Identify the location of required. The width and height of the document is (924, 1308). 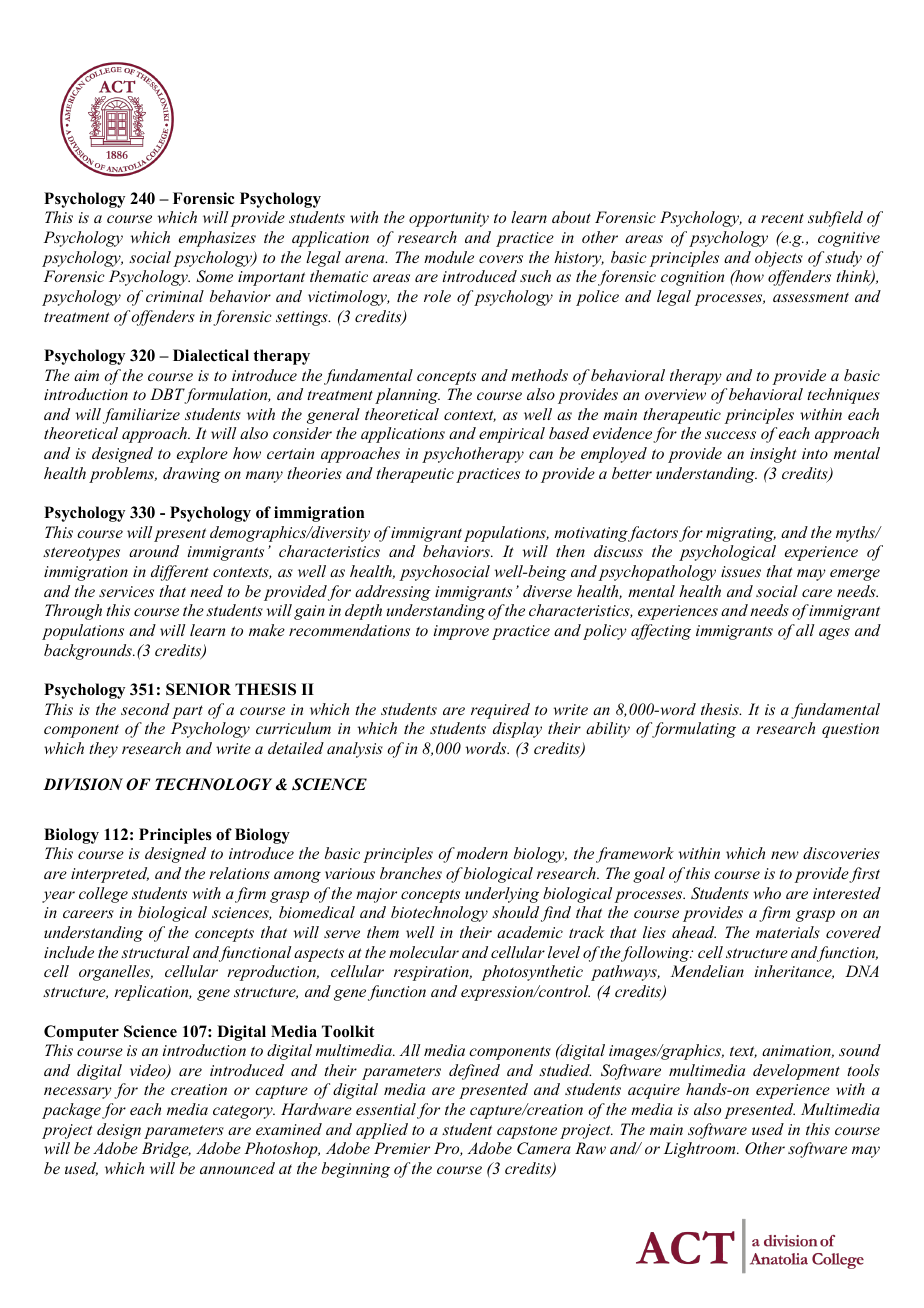
(500, 711).
